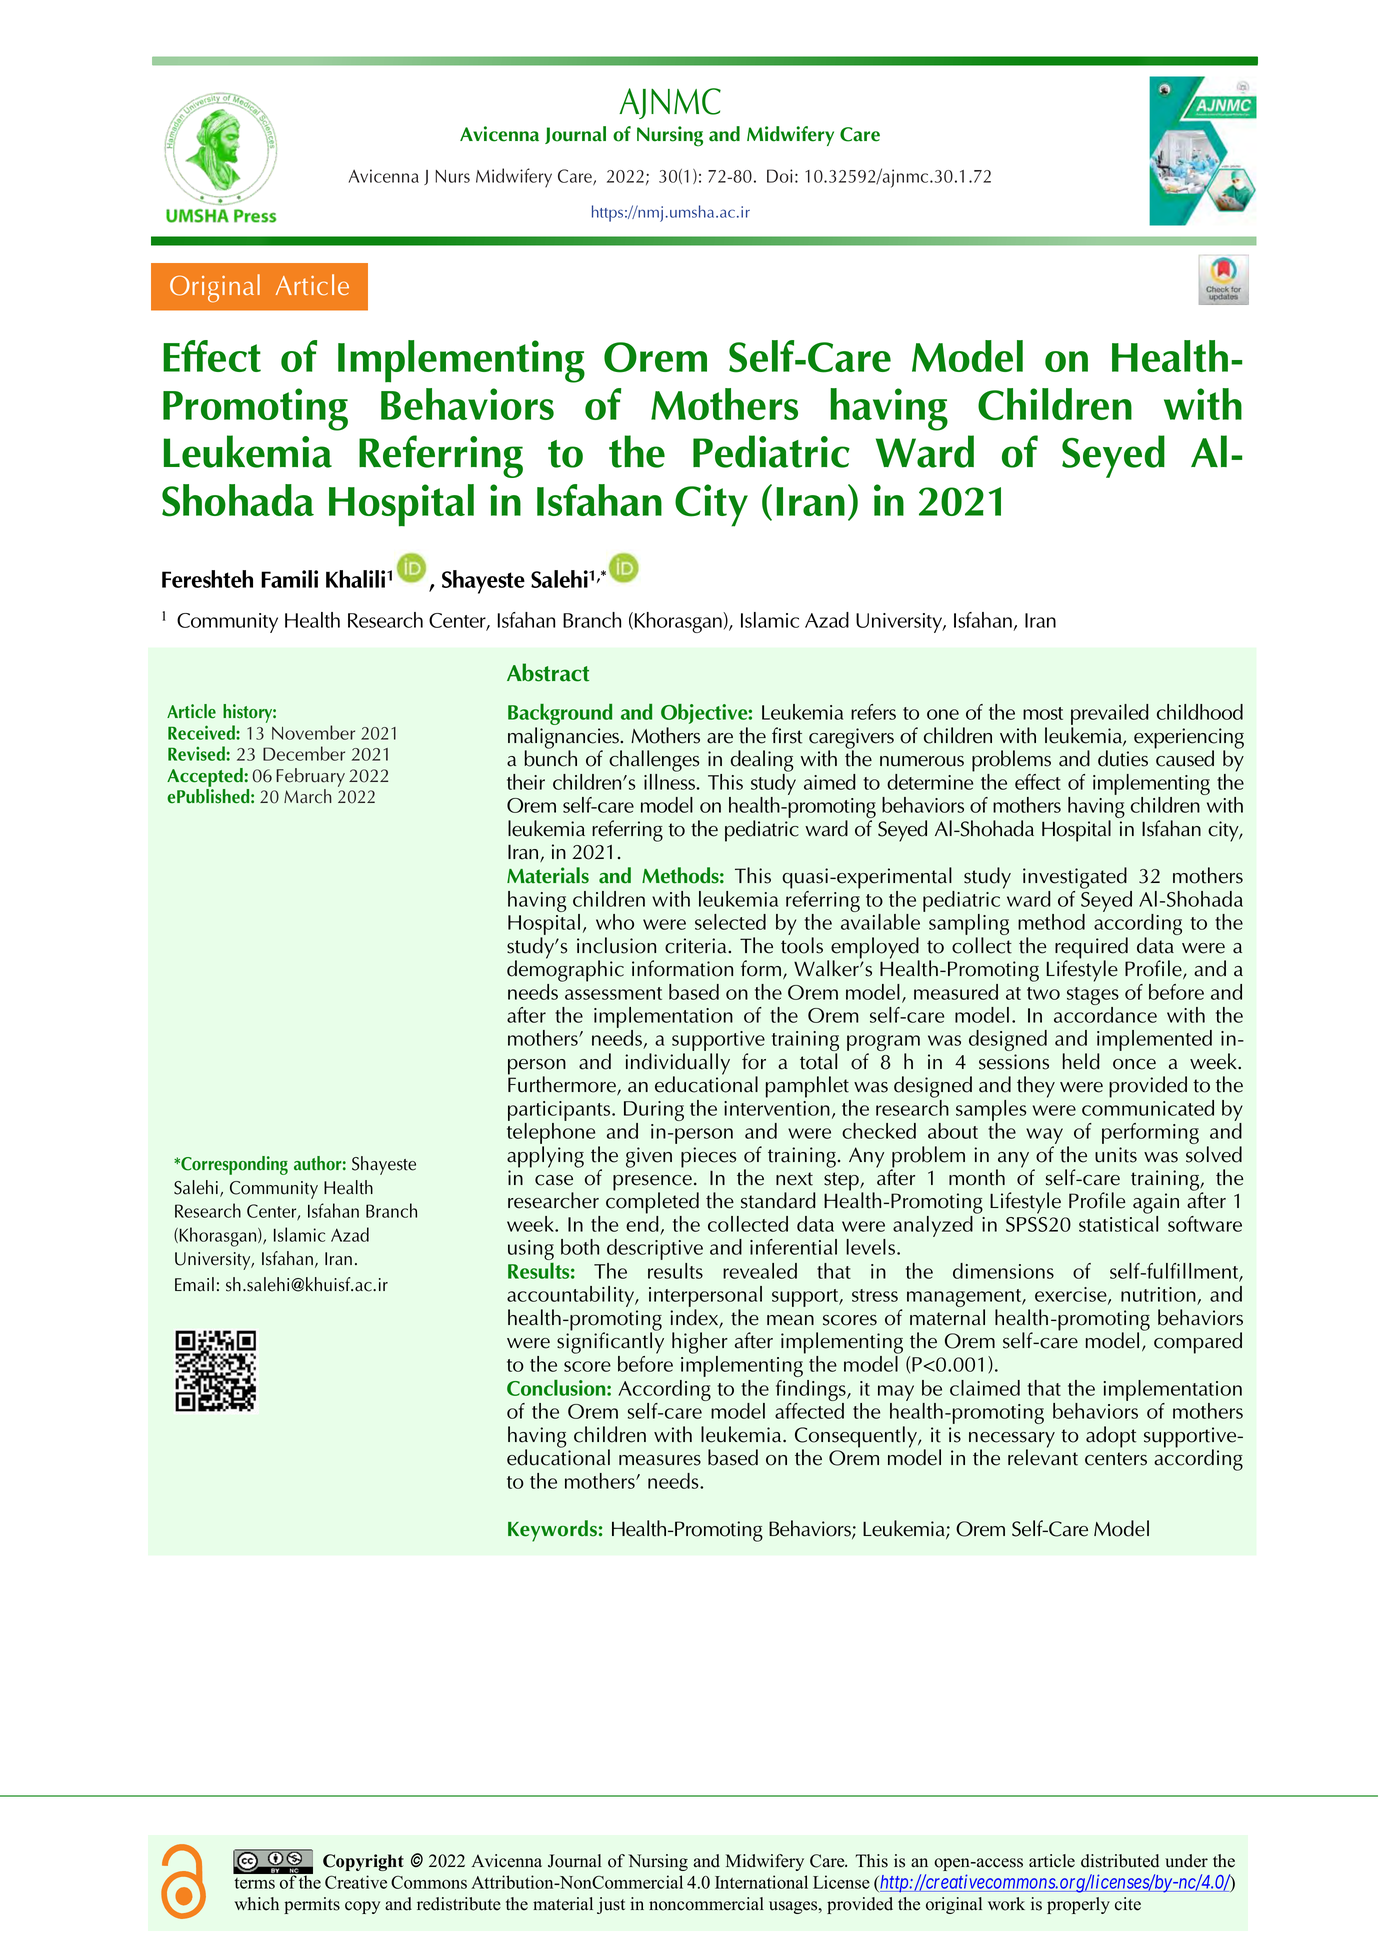  What do you see at coordinates (1043, 713) in the screenshot?
I see `most` at bounding box center [1043, 713].
